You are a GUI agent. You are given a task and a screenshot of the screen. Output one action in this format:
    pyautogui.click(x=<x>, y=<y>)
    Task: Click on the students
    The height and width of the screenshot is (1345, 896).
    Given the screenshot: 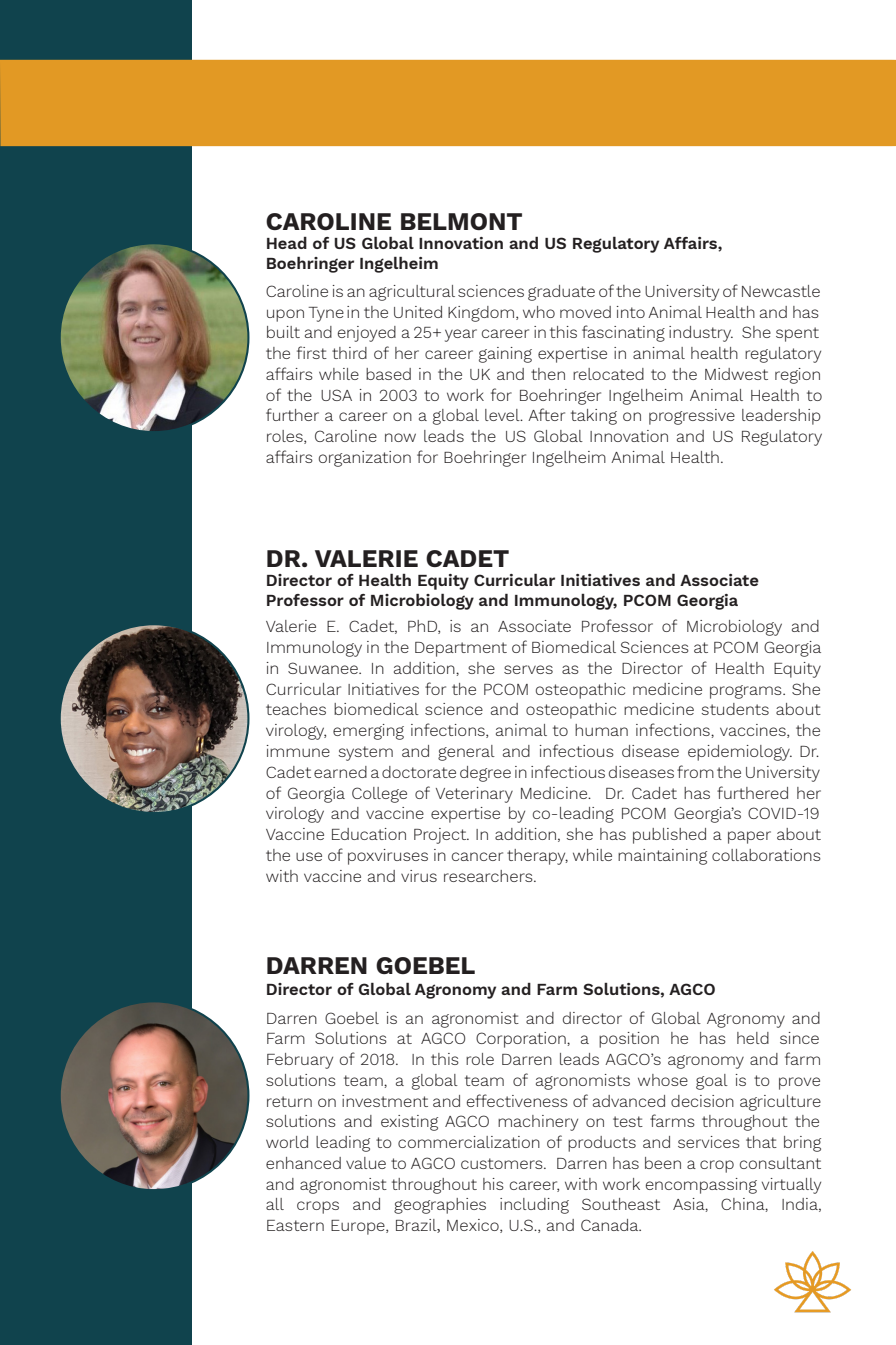 What is the action you would take?
    pyautogui.click(x=735, y=709)
